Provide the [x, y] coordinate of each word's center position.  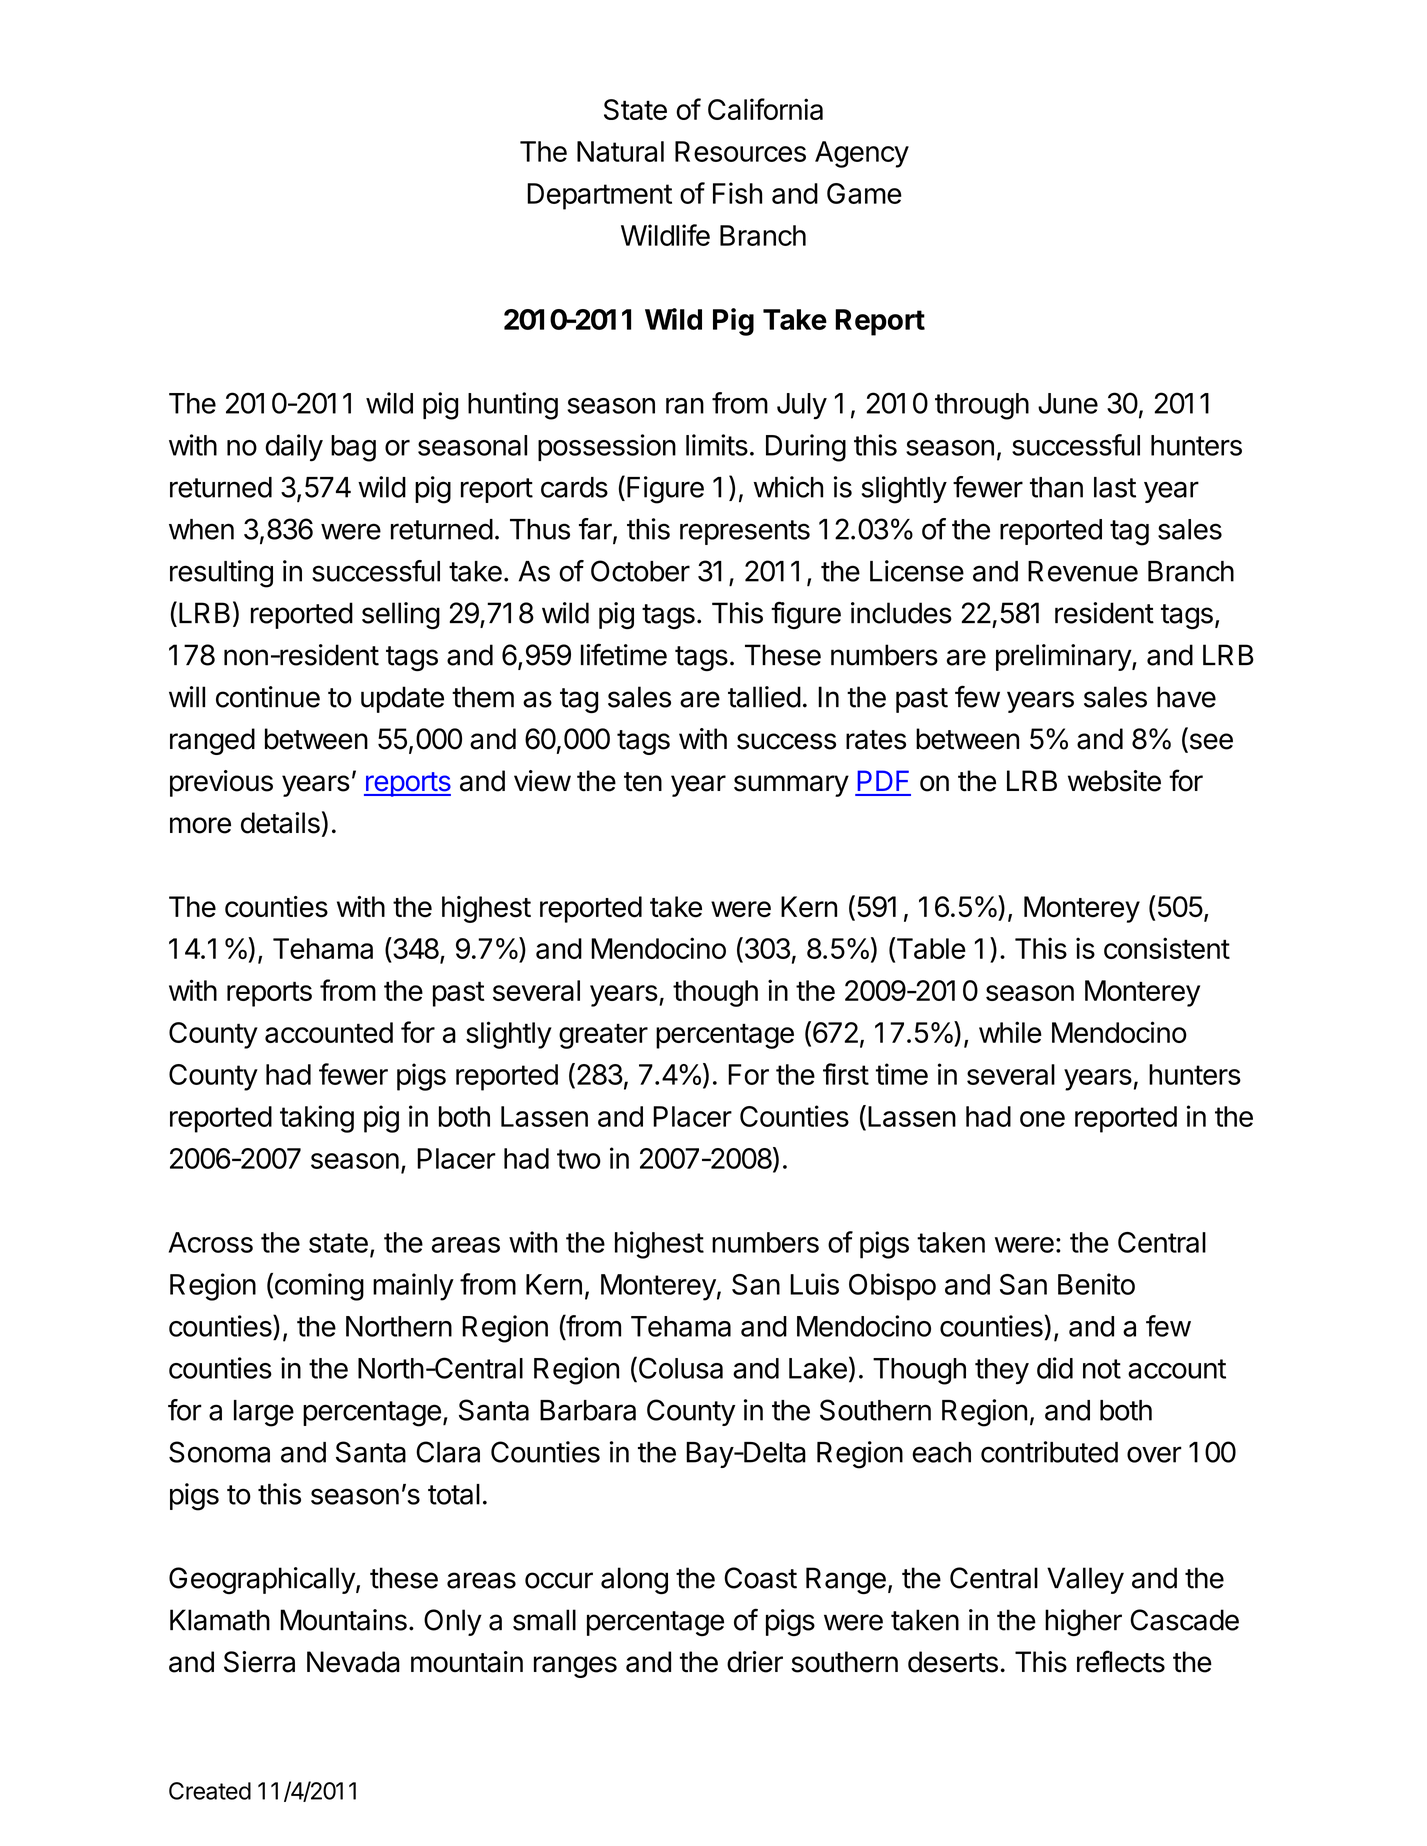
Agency [862, 154]
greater [603, 1036]
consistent [1167, 948]
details [280, 823]
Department [599, 196]
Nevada [353, 1662]
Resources [740, 151]
